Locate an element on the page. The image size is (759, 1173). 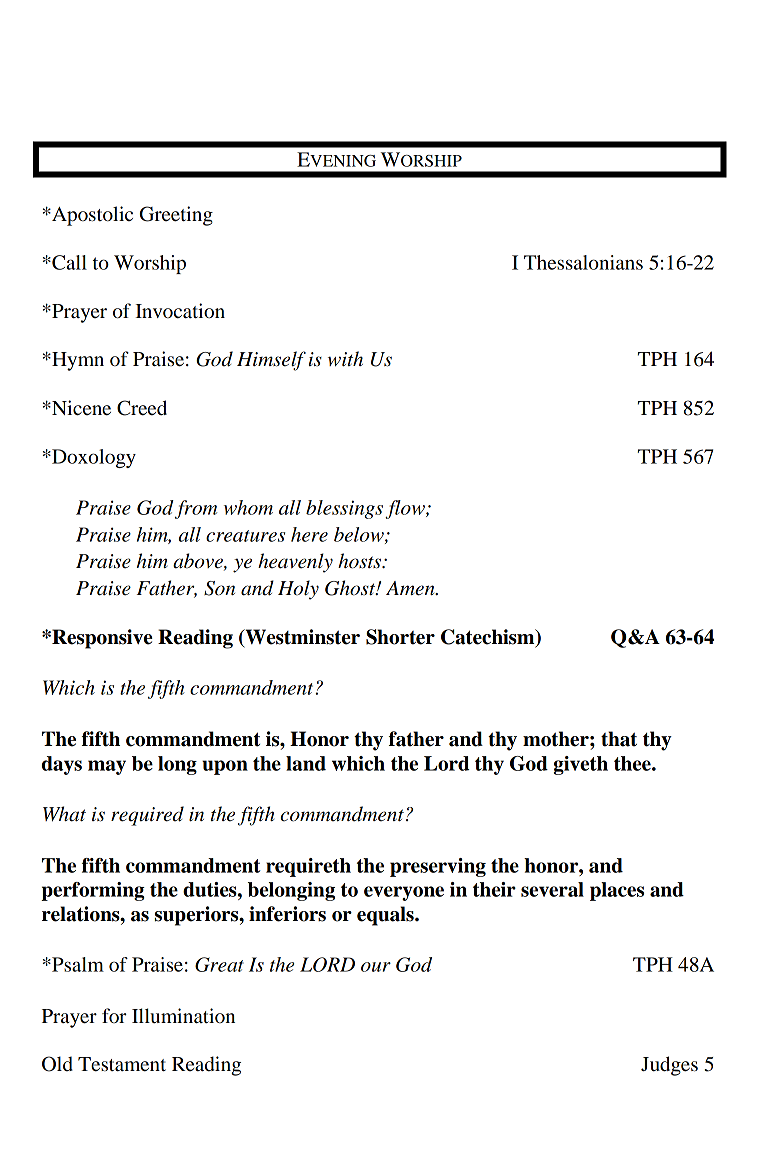
Creed is located at coordinates (142, 408).
